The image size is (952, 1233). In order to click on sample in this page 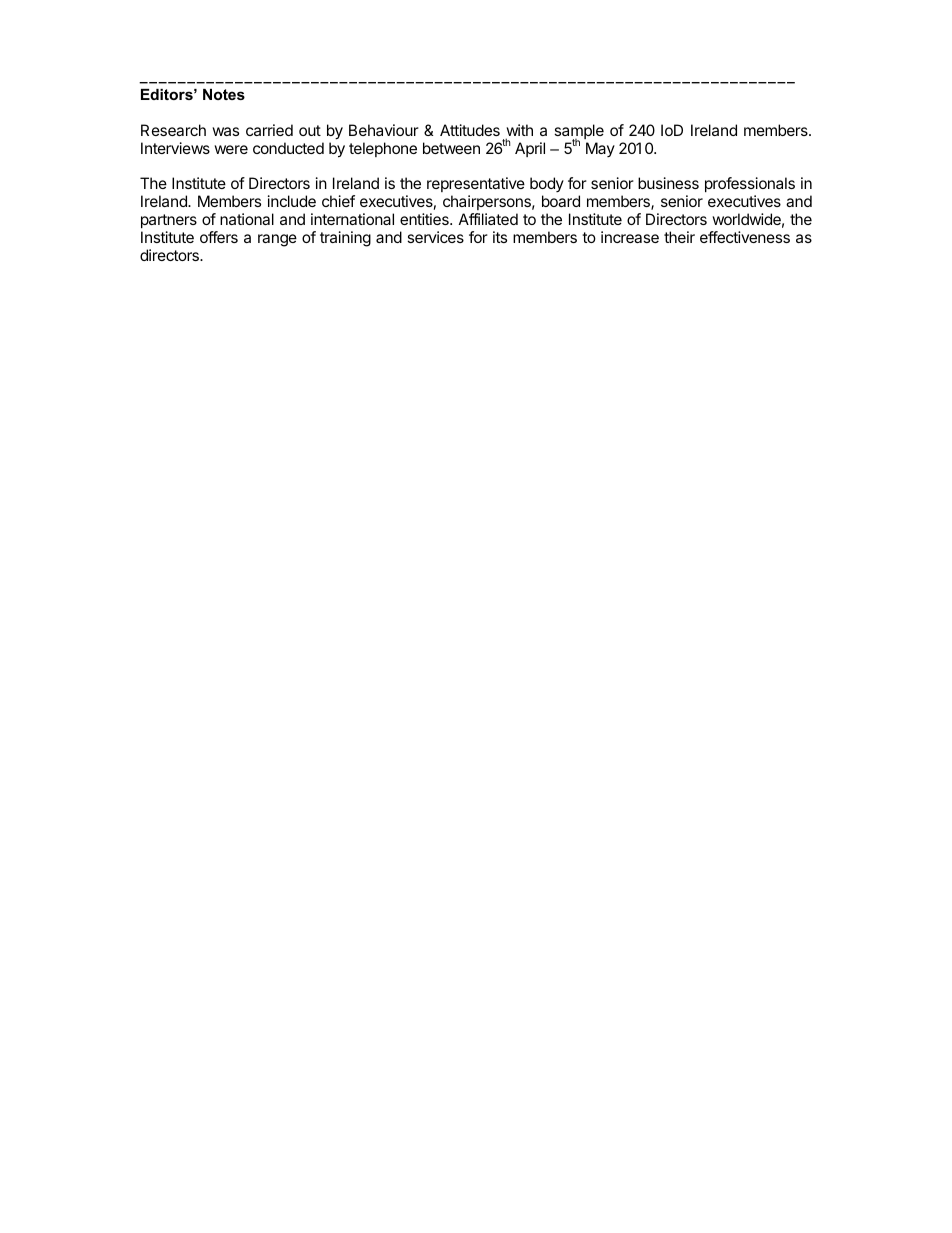, I will do `click(579, 133)`.
